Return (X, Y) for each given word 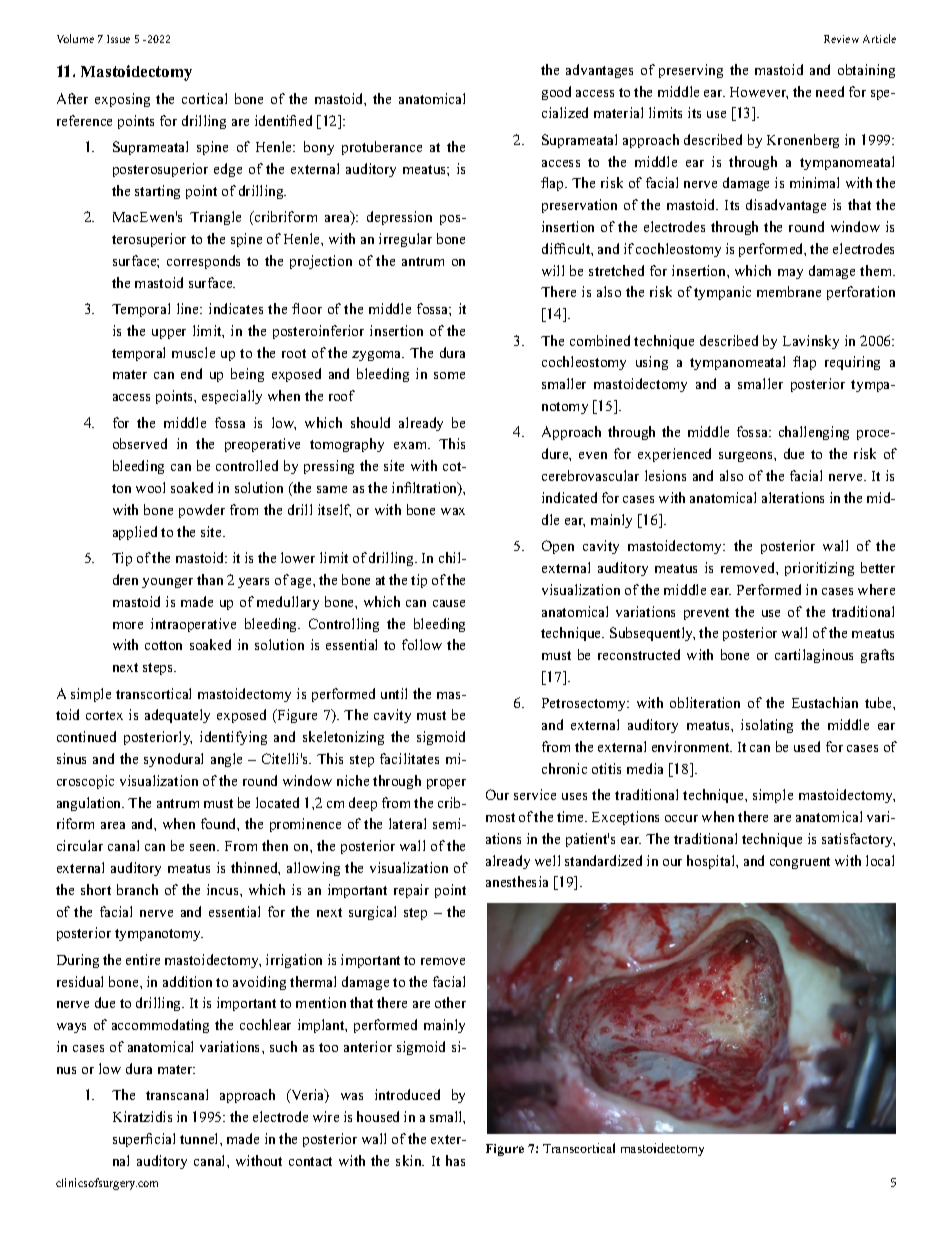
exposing (122, 100)
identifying (233, 738)
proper (446, 784)
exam (412, 445)
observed (140, 443)
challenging (814, 433)
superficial (144, 1140)
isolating (767, 726)
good (556, 93)
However (759, 93)
